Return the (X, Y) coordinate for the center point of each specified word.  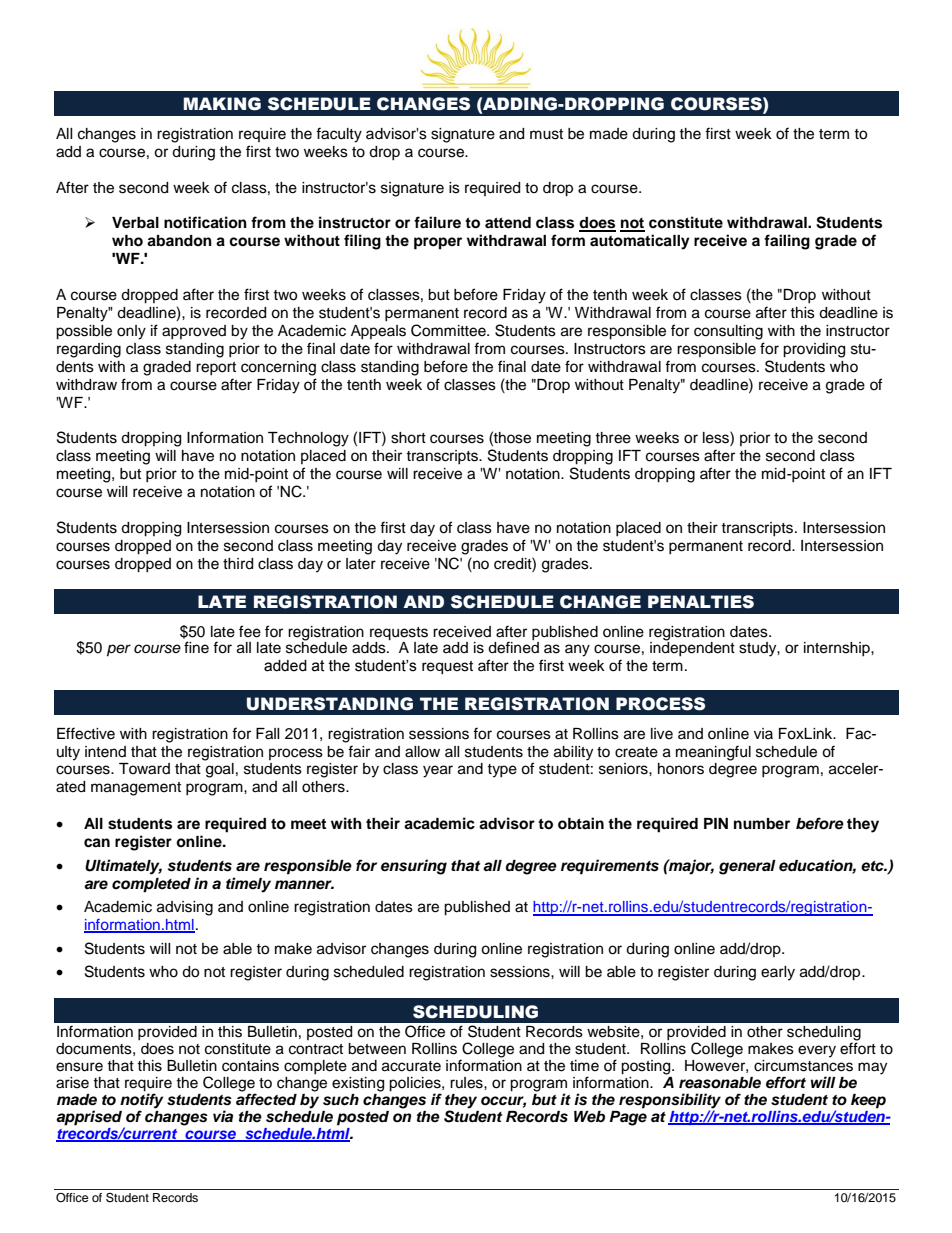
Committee (449, 330)
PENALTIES (701, 602)
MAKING (222, 104)
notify (141, 1101)
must (546, 134)
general (747, 867)
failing (787, 242)
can (97, 843)
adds (370, 648)
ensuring (414, 867)
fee (250, 631)
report (216, 368)
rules (467, 1083)
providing (814, 350)
